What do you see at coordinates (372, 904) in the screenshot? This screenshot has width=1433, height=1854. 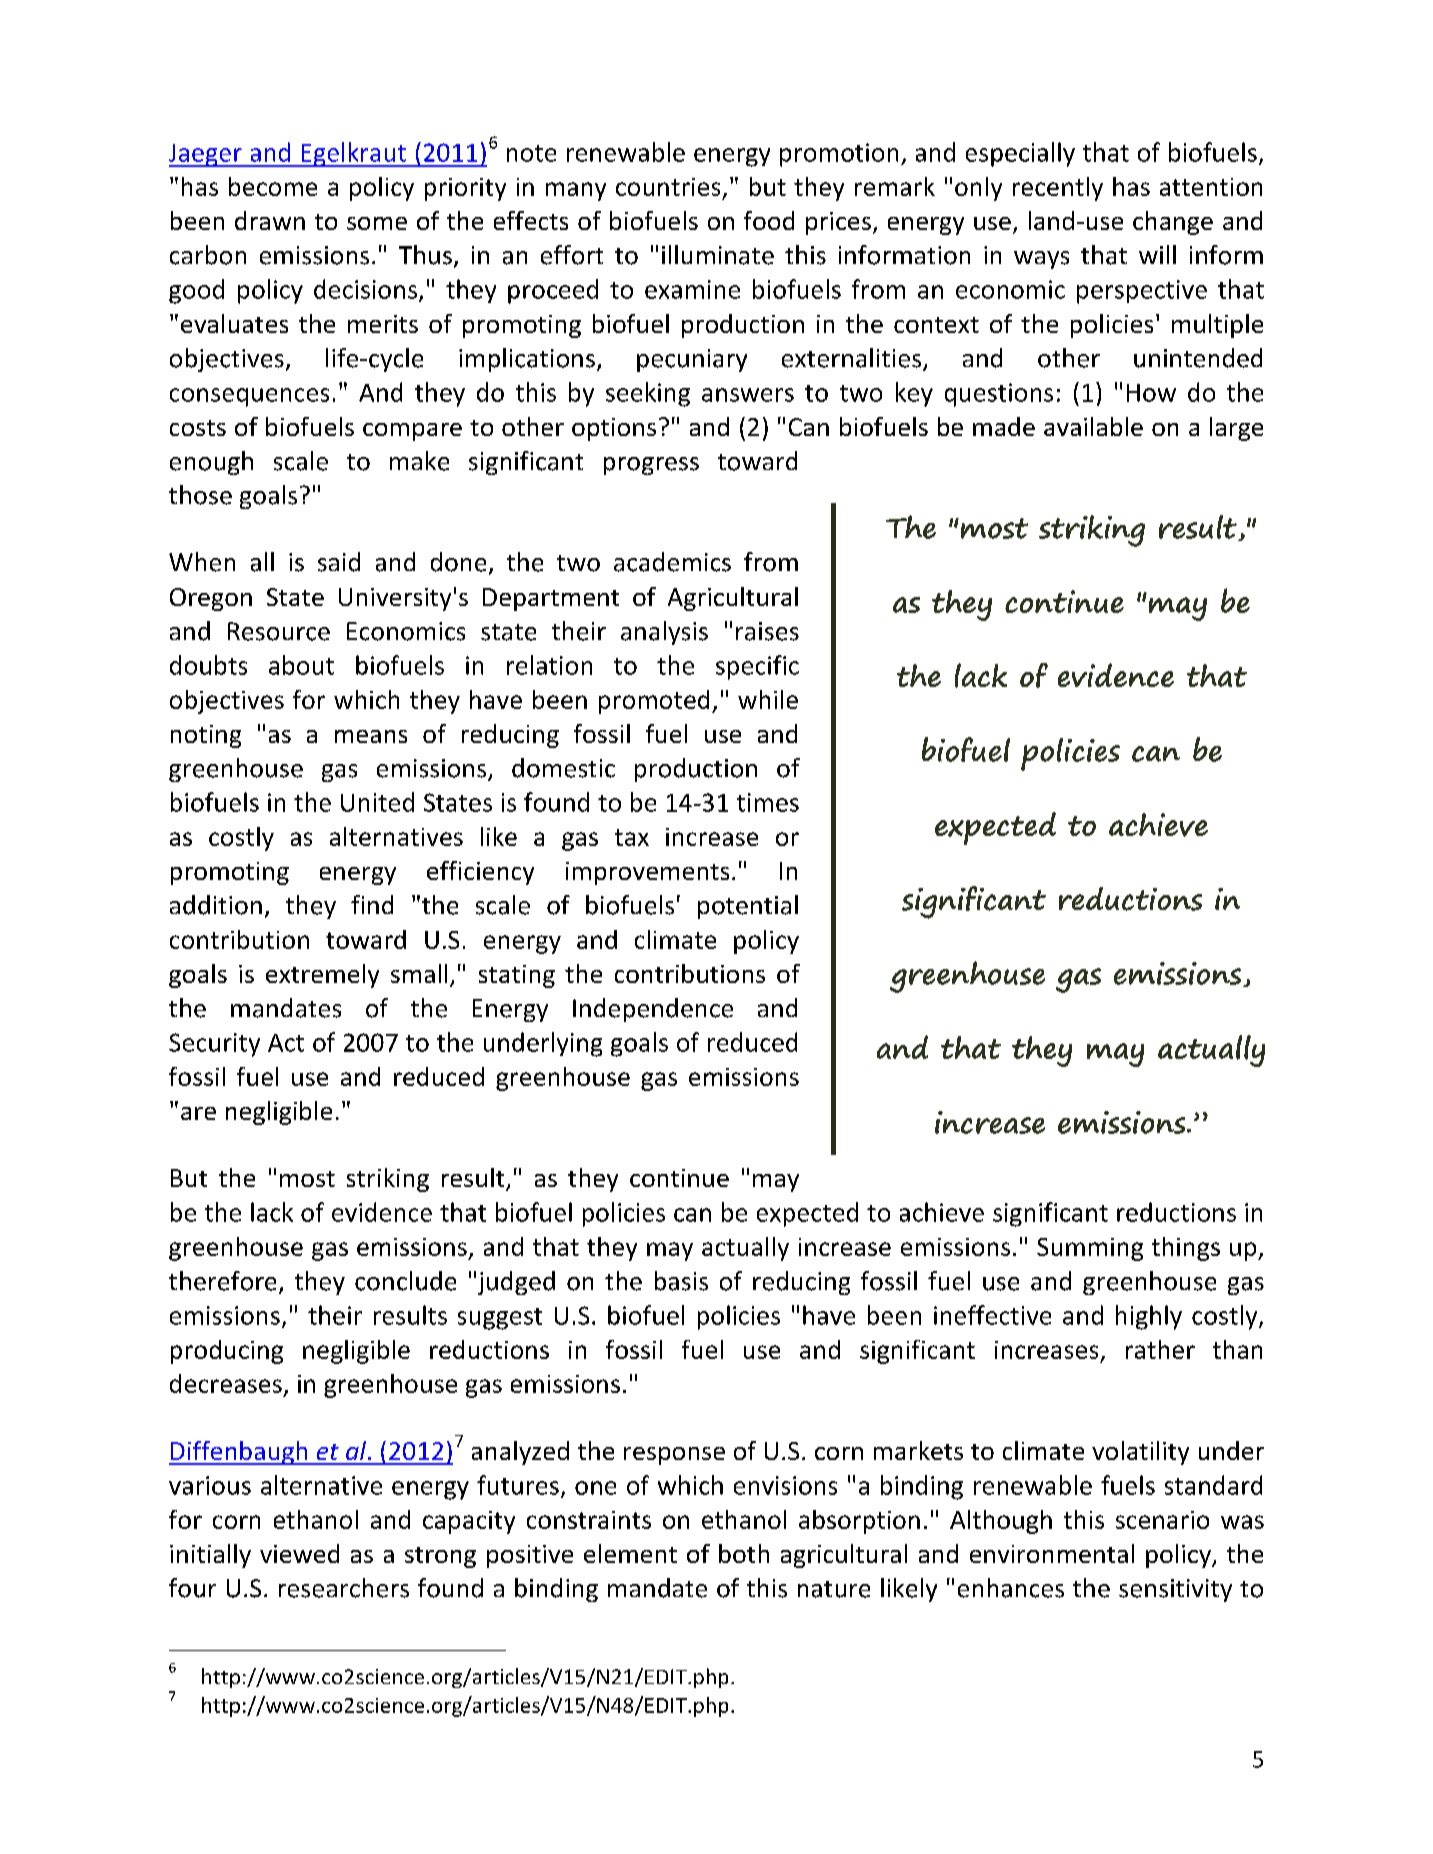 I see `find` at bounding box center [372, 904].
